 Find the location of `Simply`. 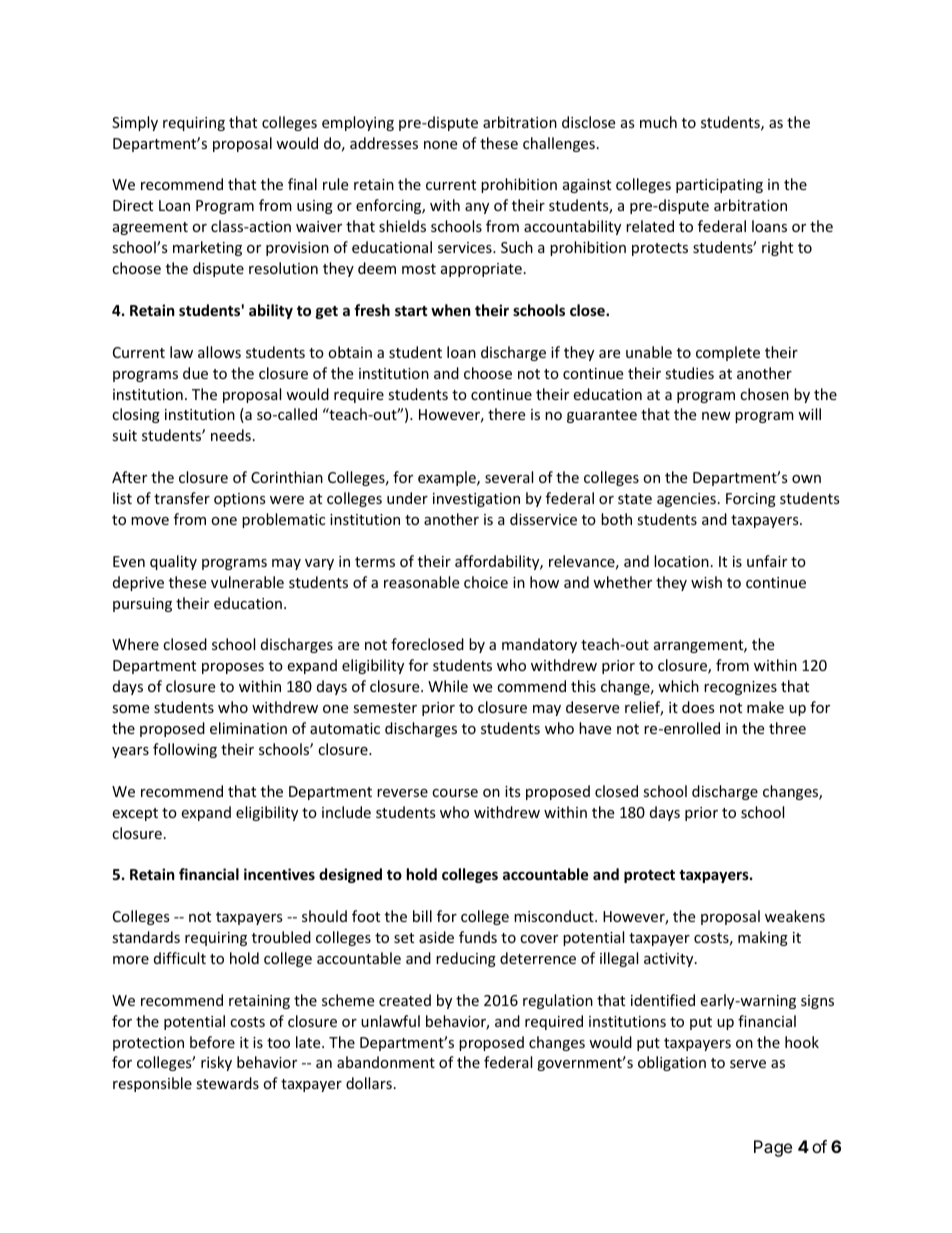

Simply is located at coordinates (135, 123).
